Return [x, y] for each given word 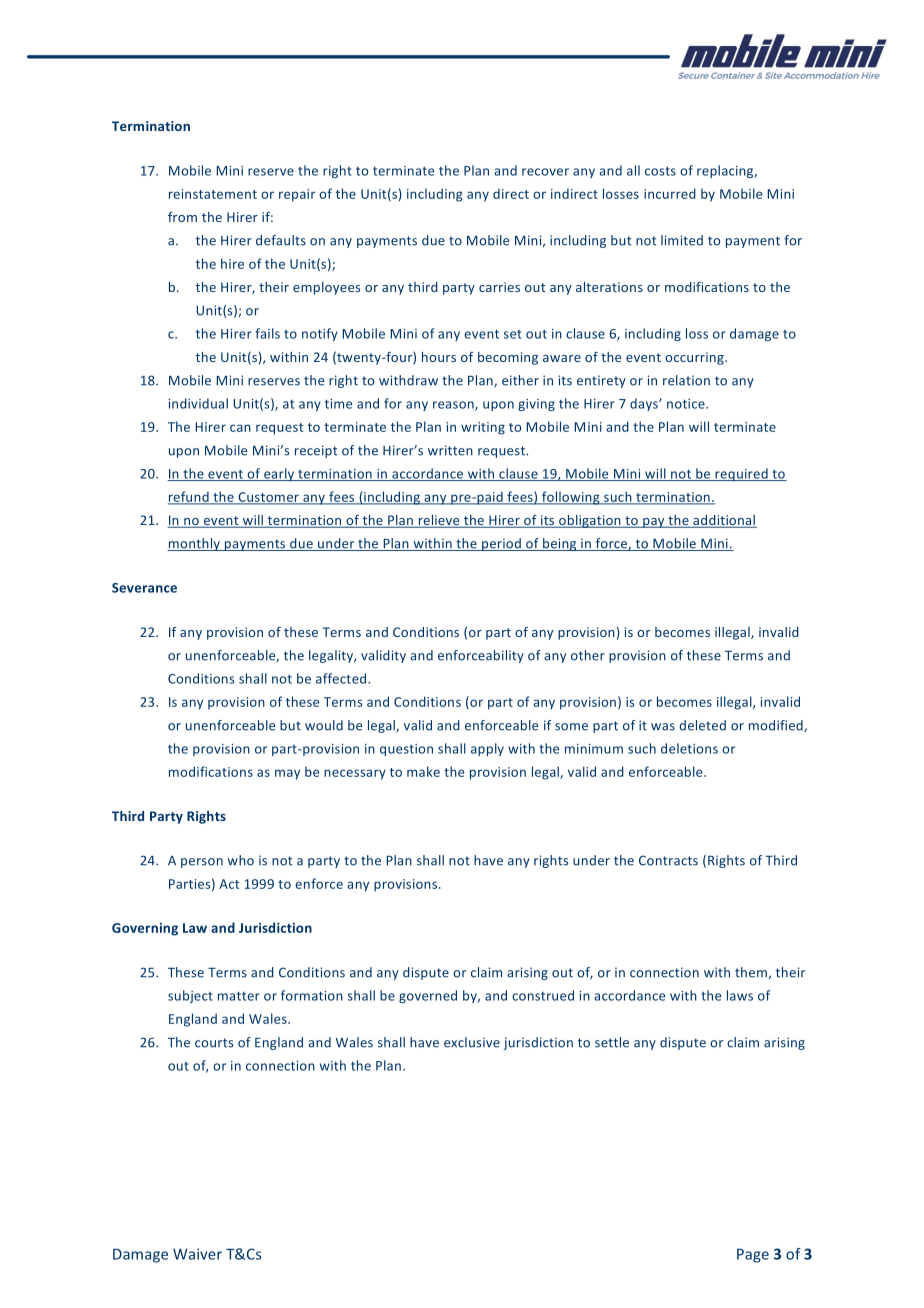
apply [487, 749]
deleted [702, 725]
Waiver [197, 1254]
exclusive [472, 1042]
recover [545, 172]
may [287, 774]
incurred [670, 193]
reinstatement [213, 194]
